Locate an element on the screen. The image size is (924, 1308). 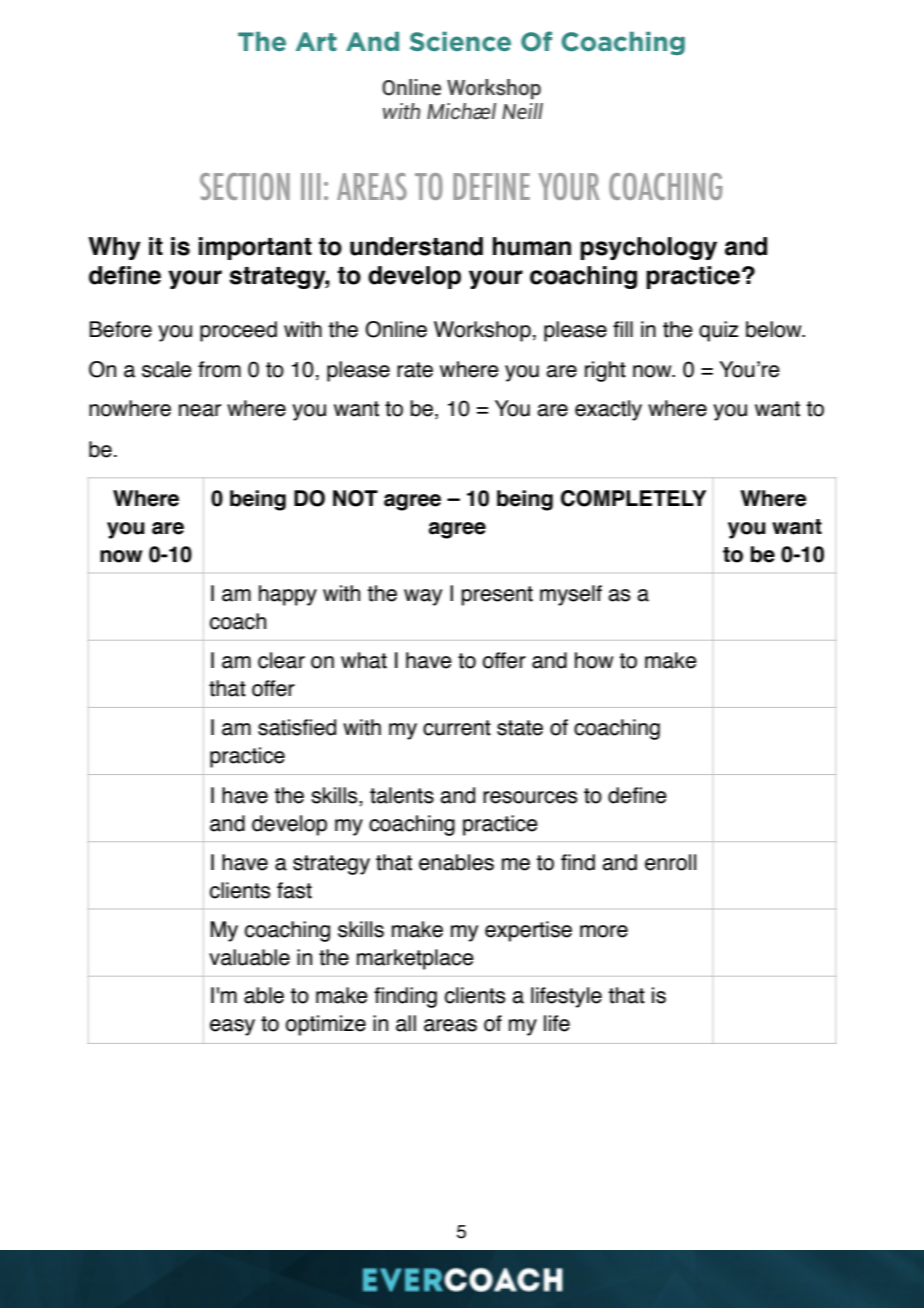
how is located at coordinates (594, 660).
